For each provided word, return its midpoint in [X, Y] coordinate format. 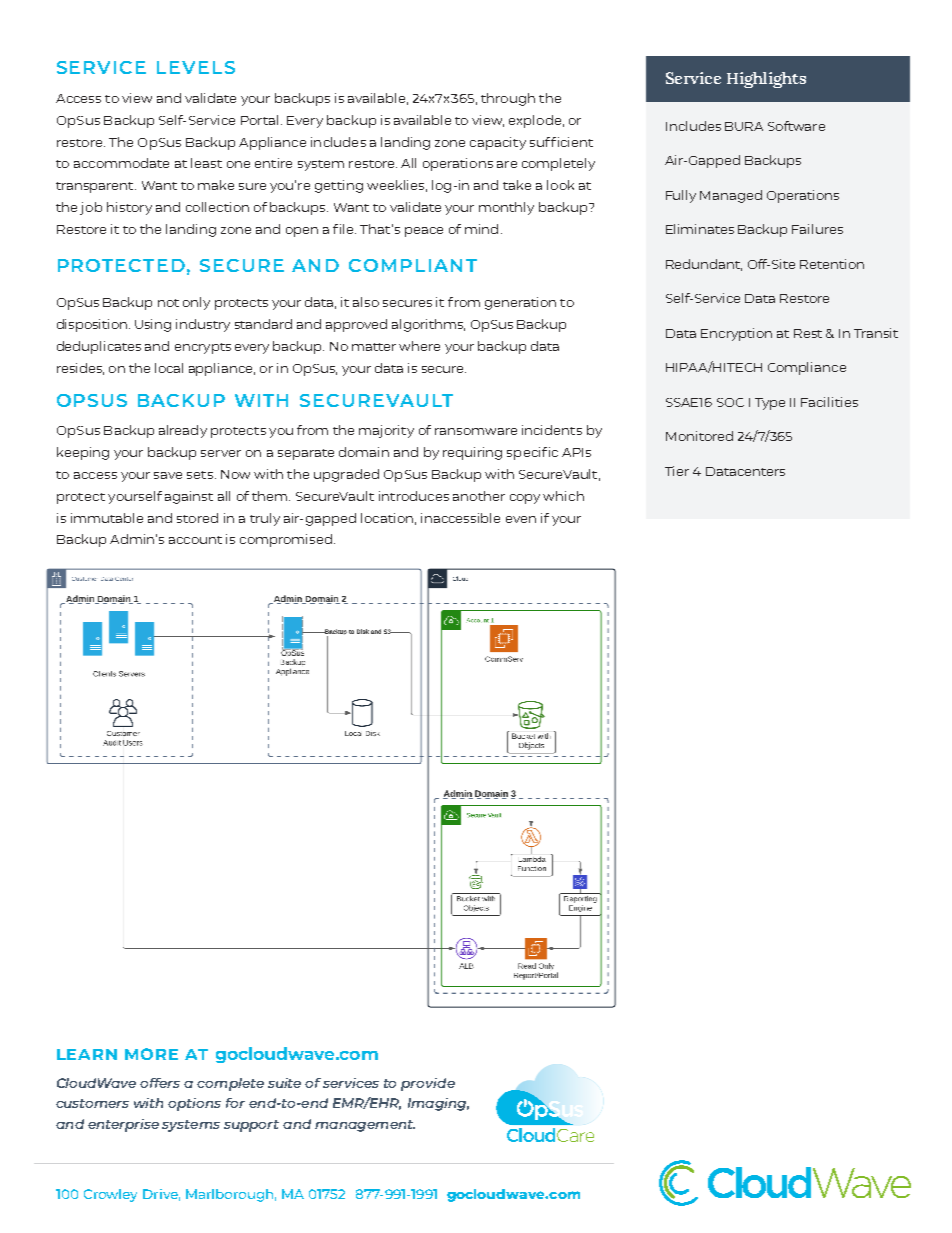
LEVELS [196, 67]
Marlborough [231, 1195]
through [508, 99]
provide [428, 1084]
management [365, 1126]
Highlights [766, 80]
